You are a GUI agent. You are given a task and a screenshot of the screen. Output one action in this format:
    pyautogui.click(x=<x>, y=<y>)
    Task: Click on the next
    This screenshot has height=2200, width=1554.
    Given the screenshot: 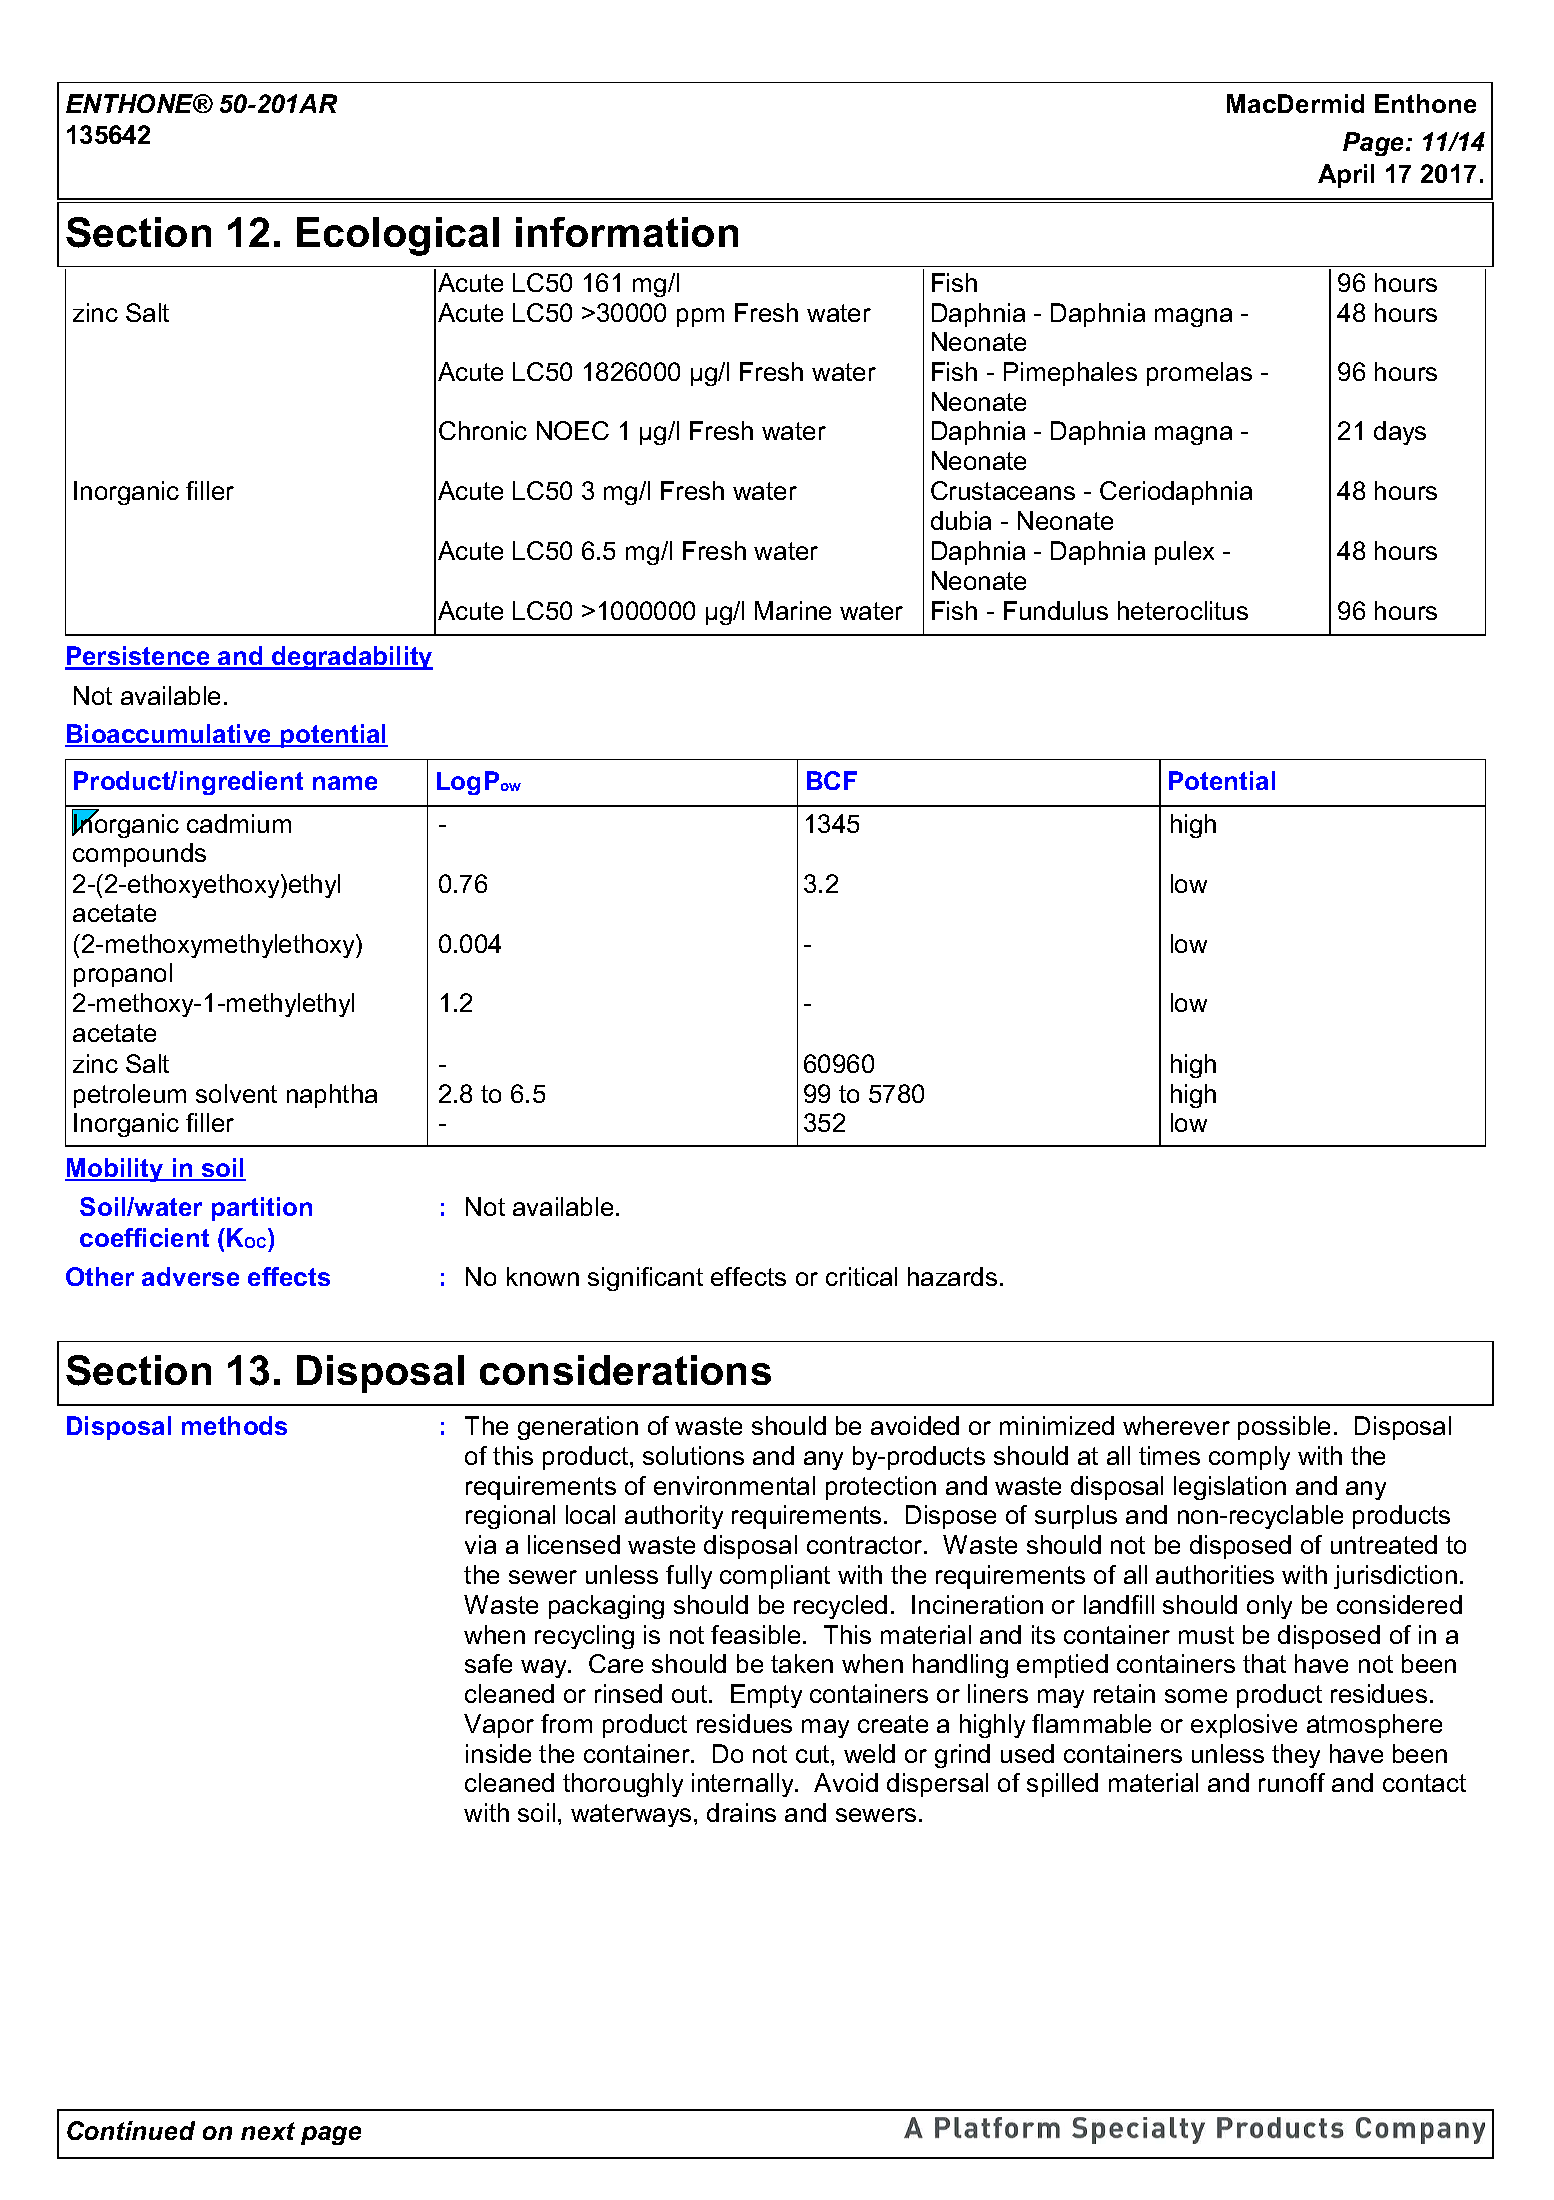 What is the action you would take?
    pyautogui.click(x=268, y=2131)
